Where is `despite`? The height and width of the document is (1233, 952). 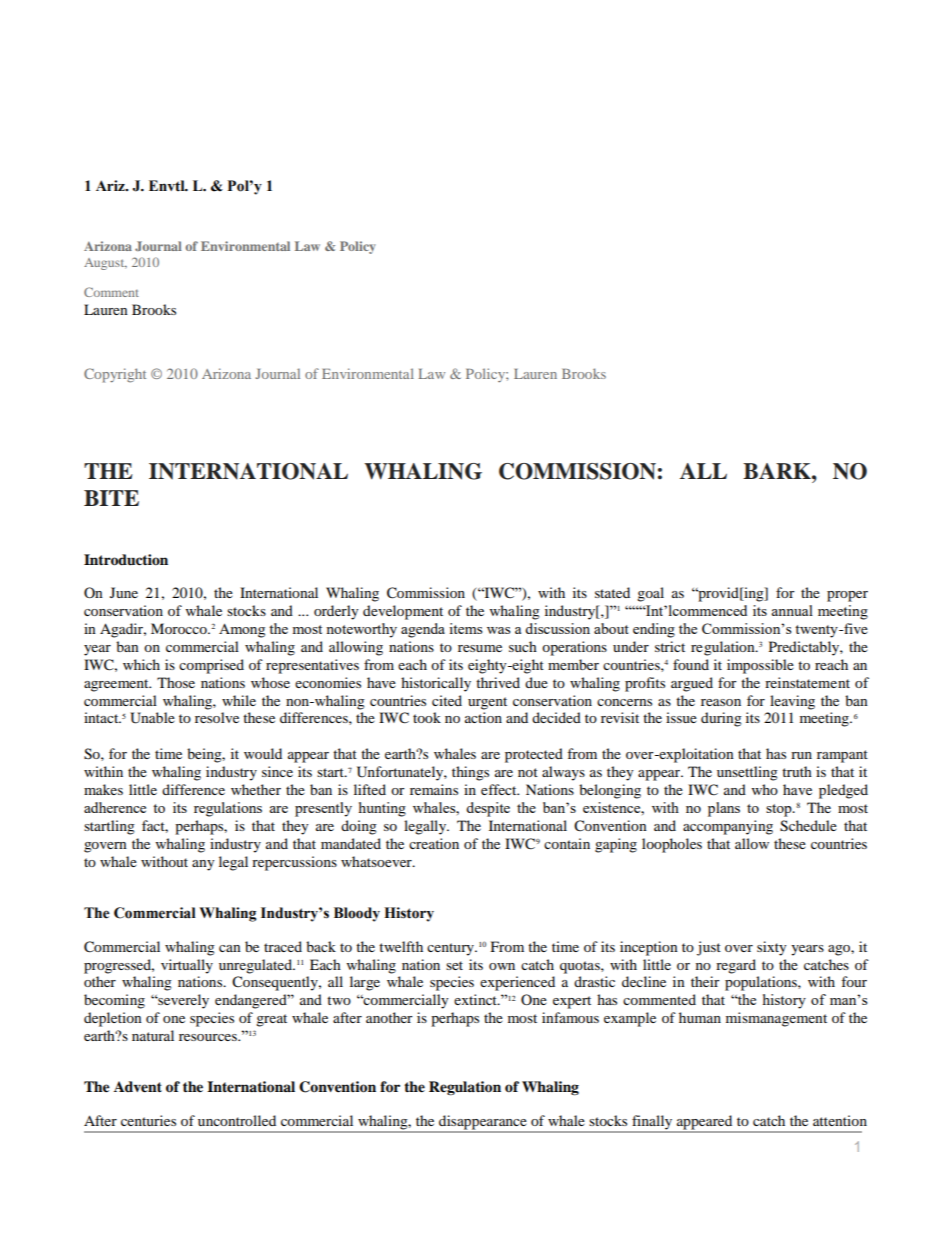 despite is located at coordinates (488, 809).
